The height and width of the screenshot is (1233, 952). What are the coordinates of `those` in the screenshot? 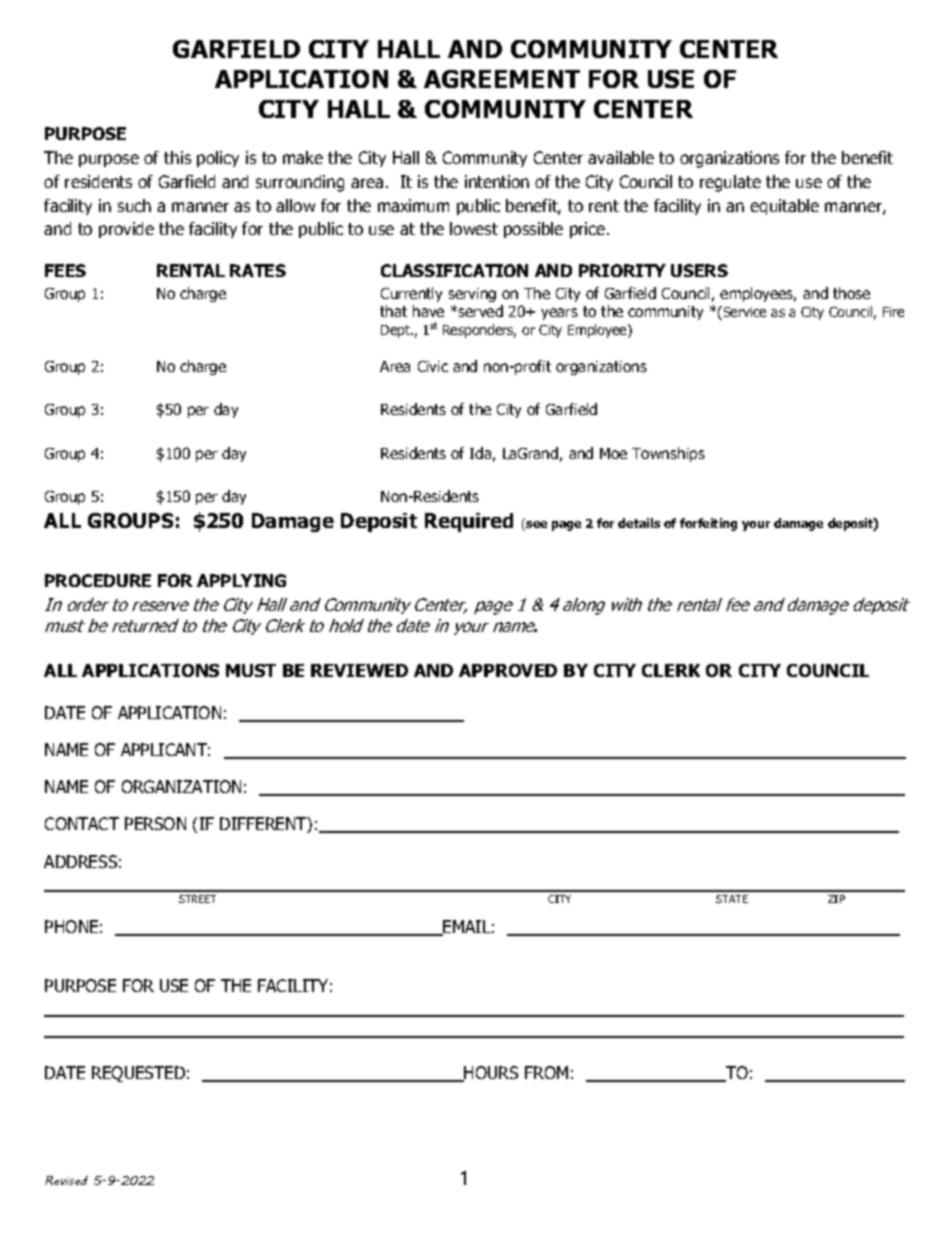 It's located at (851, 293).
